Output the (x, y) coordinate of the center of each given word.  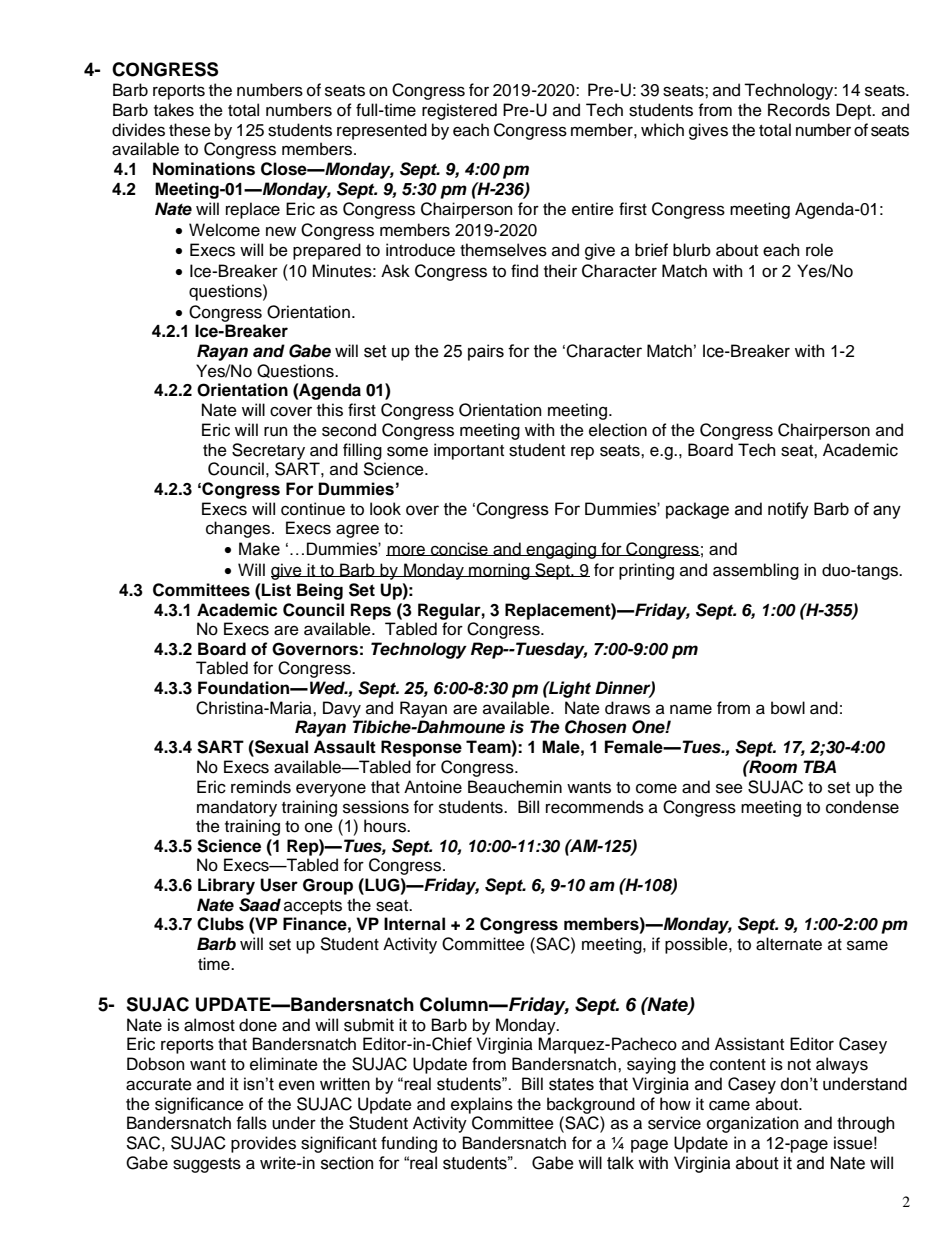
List (276, 590)
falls (252, 1123)
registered (459, 111)
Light (569, 689)
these (190, 130)
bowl (788, 708)
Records (799, 110)
